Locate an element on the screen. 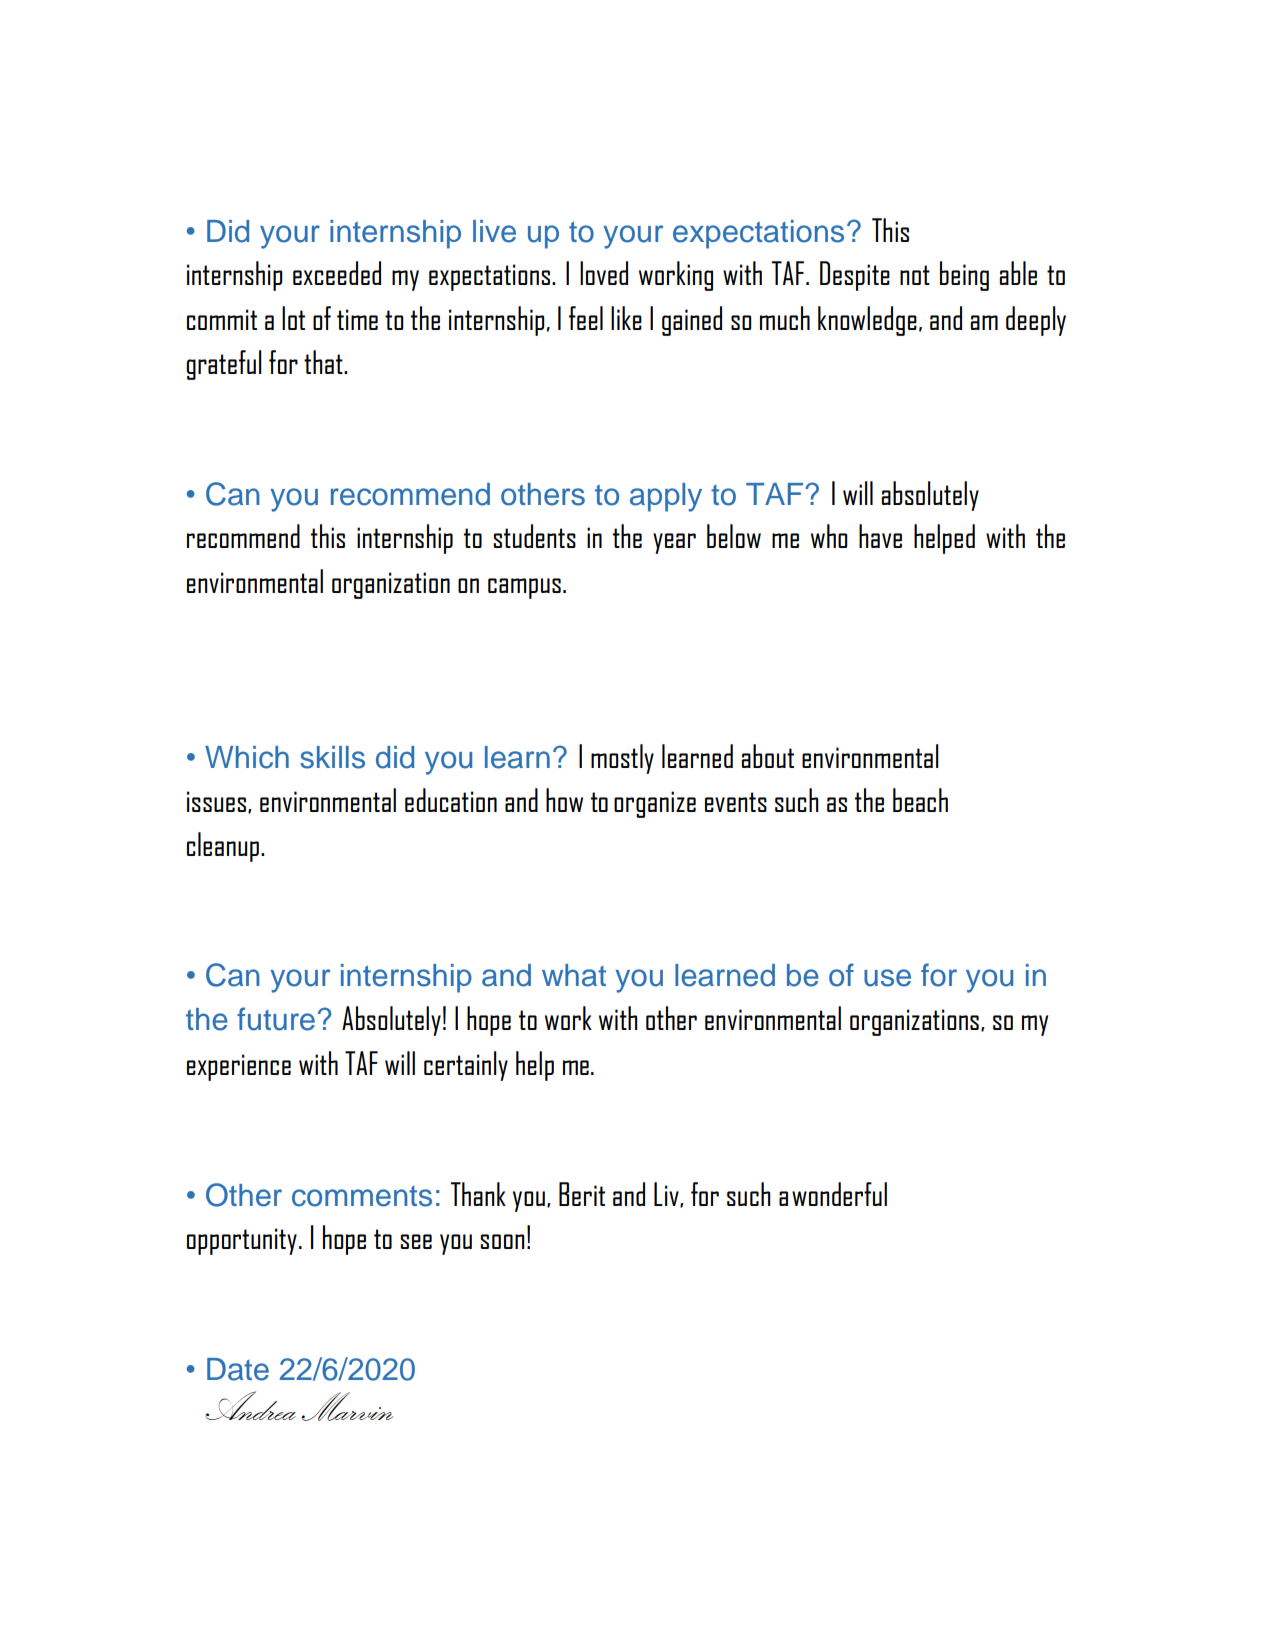  organize is located at coordinates (655, 804).
